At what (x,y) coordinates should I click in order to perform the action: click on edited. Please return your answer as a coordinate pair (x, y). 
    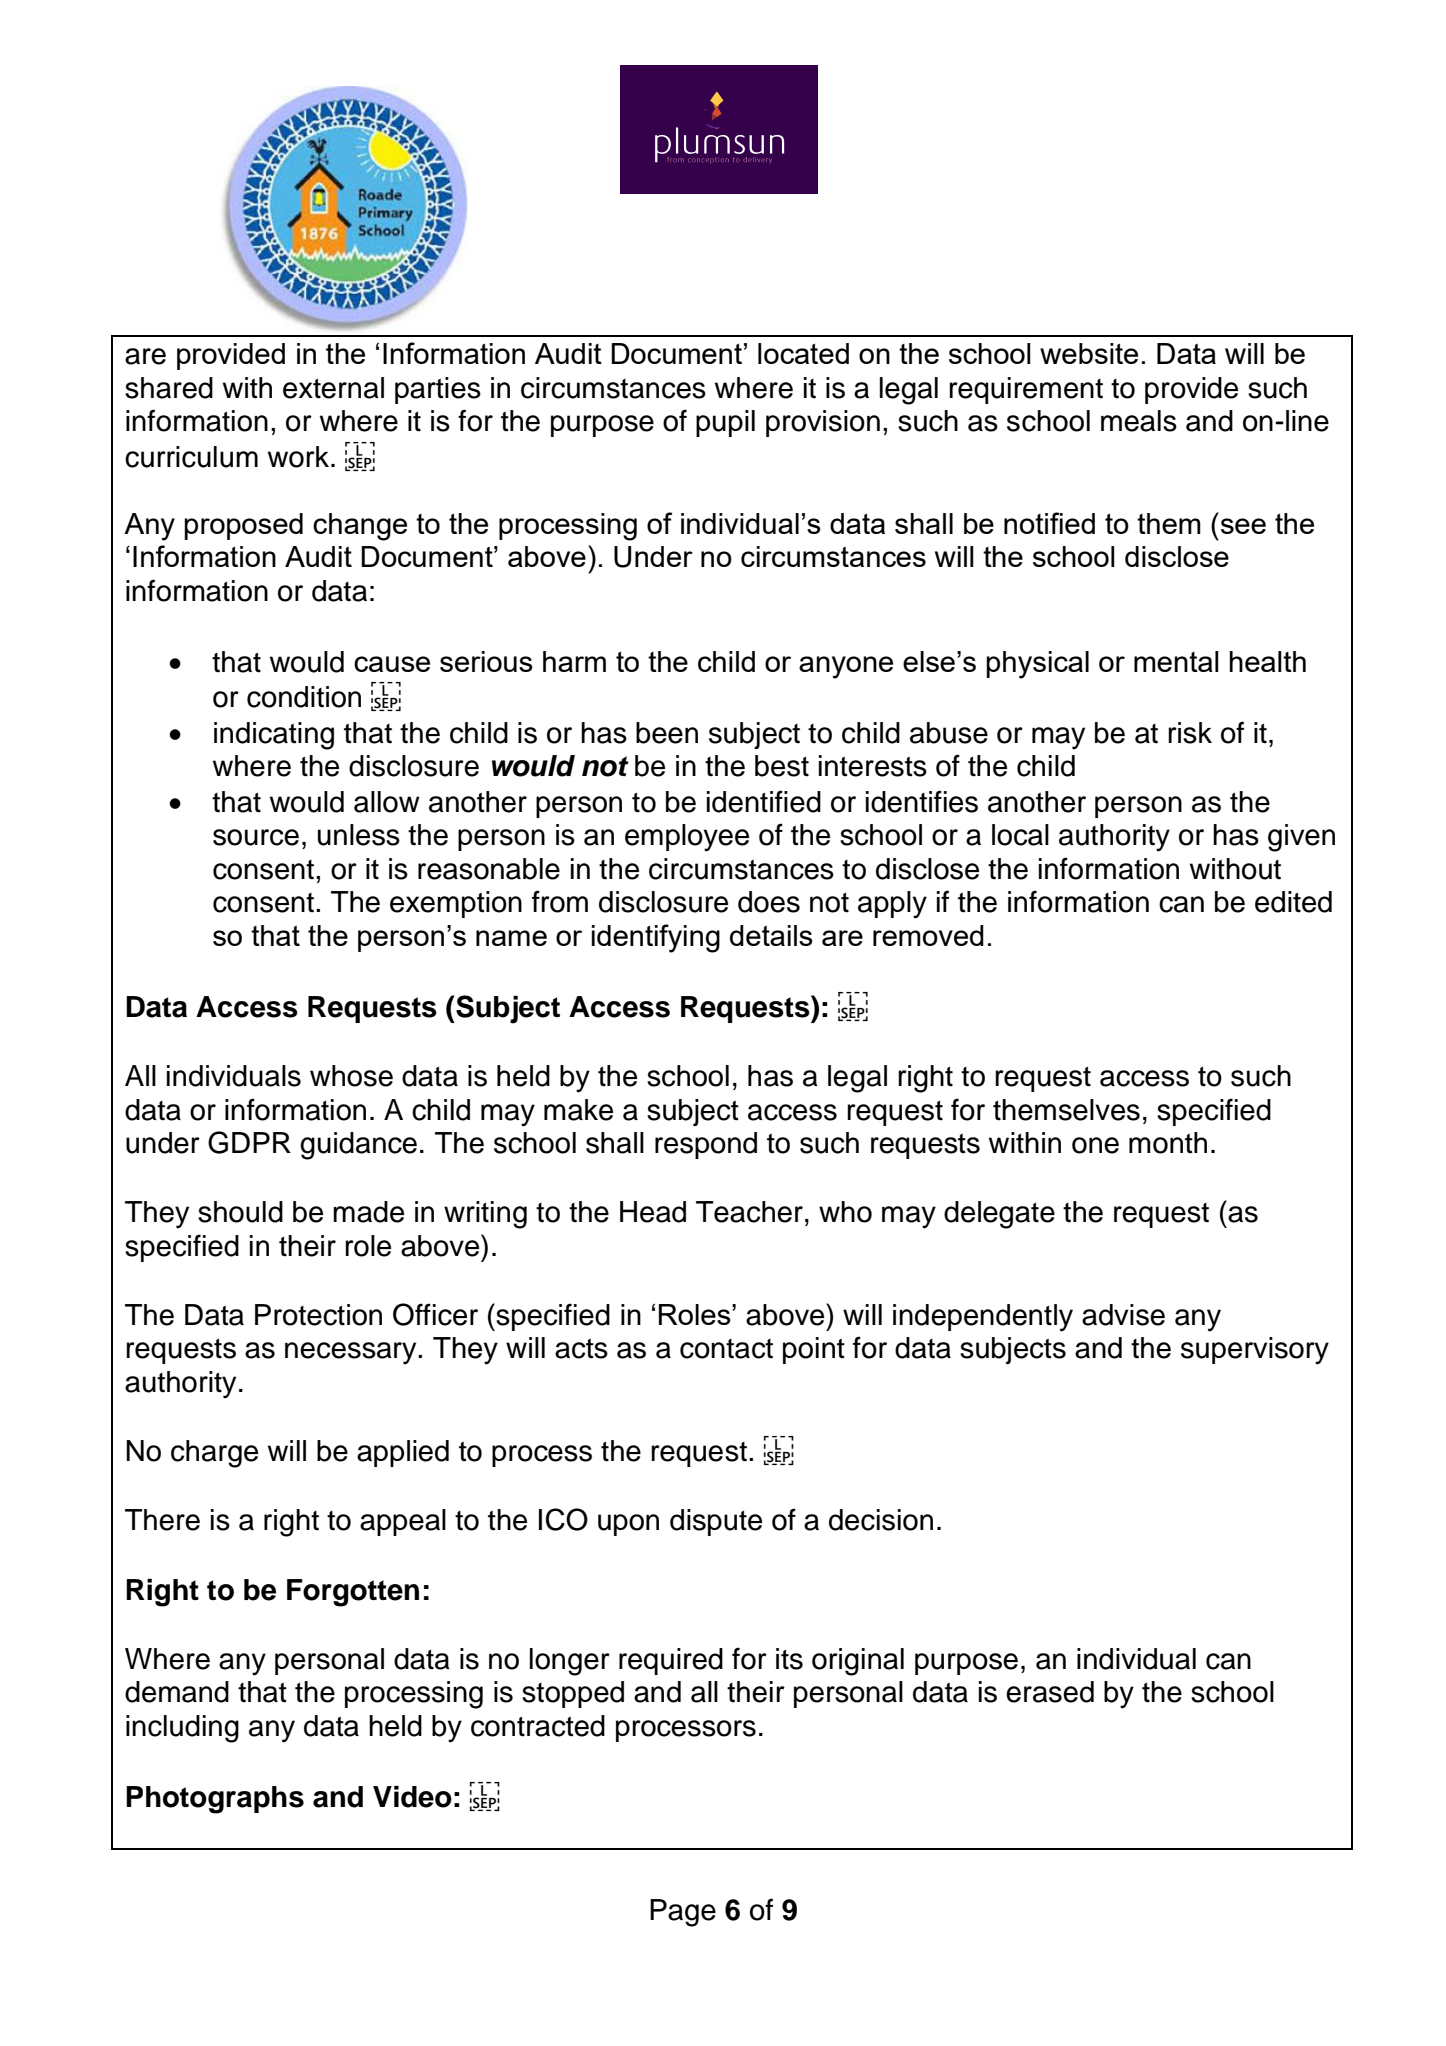
    Looking at the image, I should click on (1293, 902).
